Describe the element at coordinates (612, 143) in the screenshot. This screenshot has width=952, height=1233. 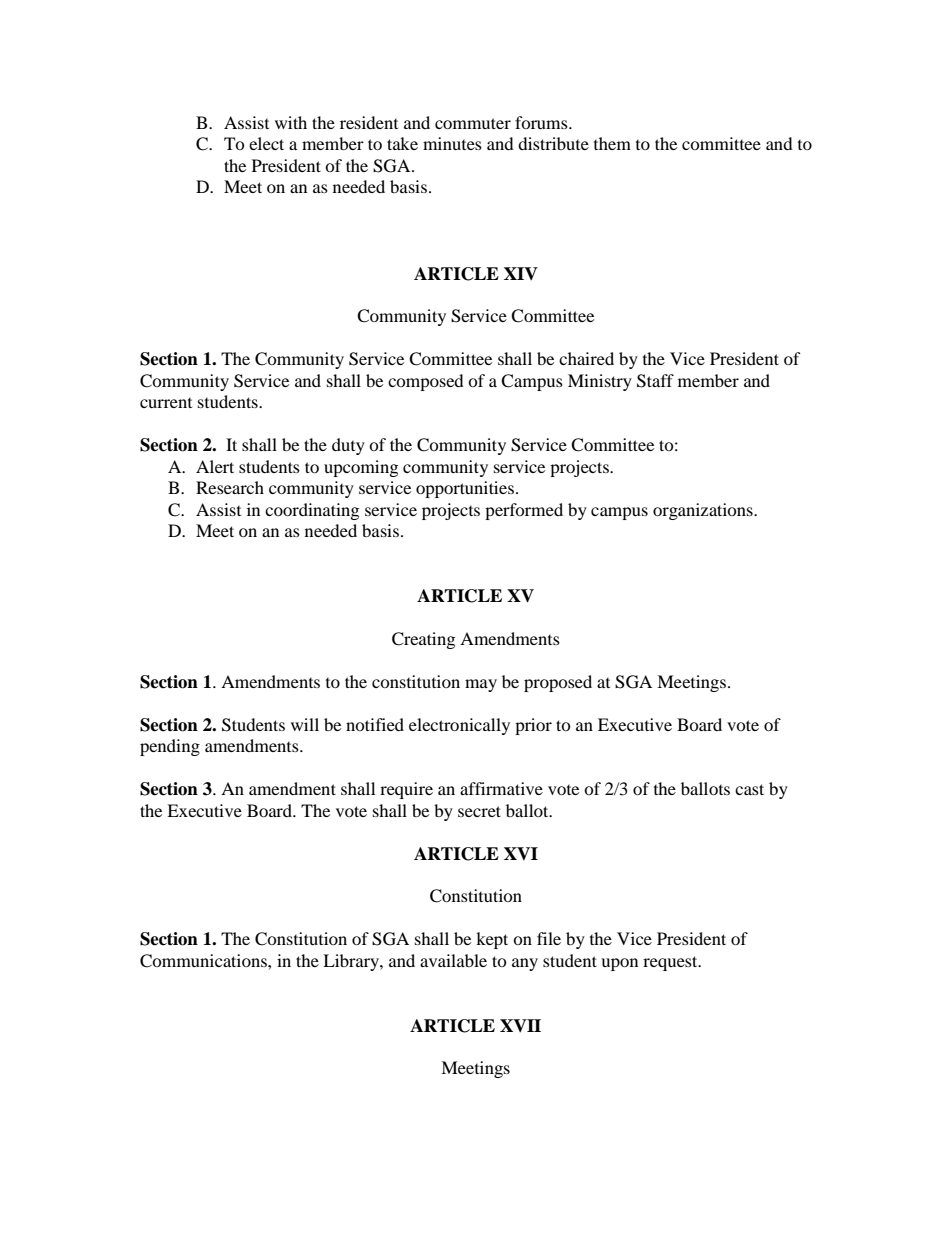
I see `them` at that location.
